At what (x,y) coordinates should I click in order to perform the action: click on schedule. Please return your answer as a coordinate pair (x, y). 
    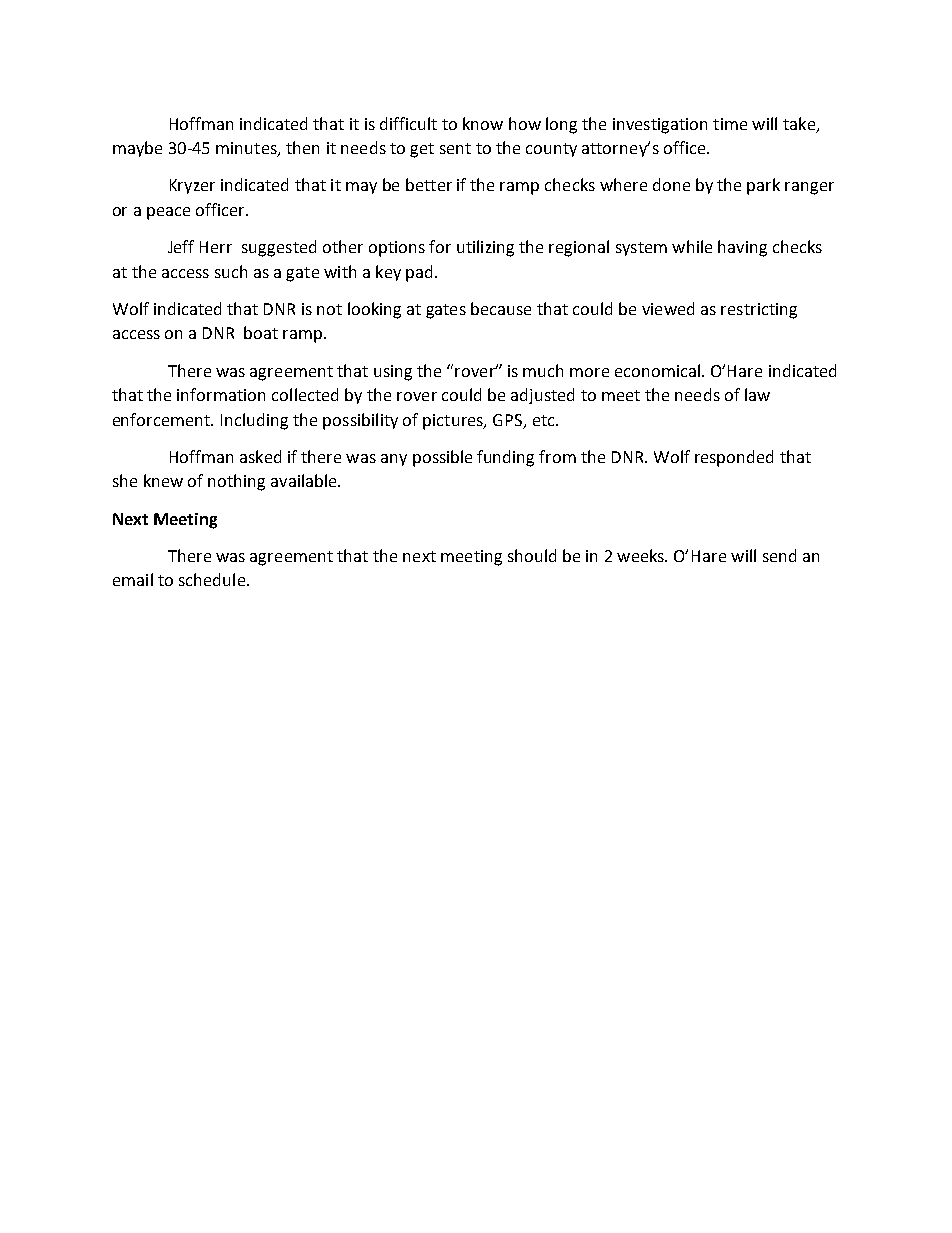
    Looking at the image, I should click on (212, 579).
